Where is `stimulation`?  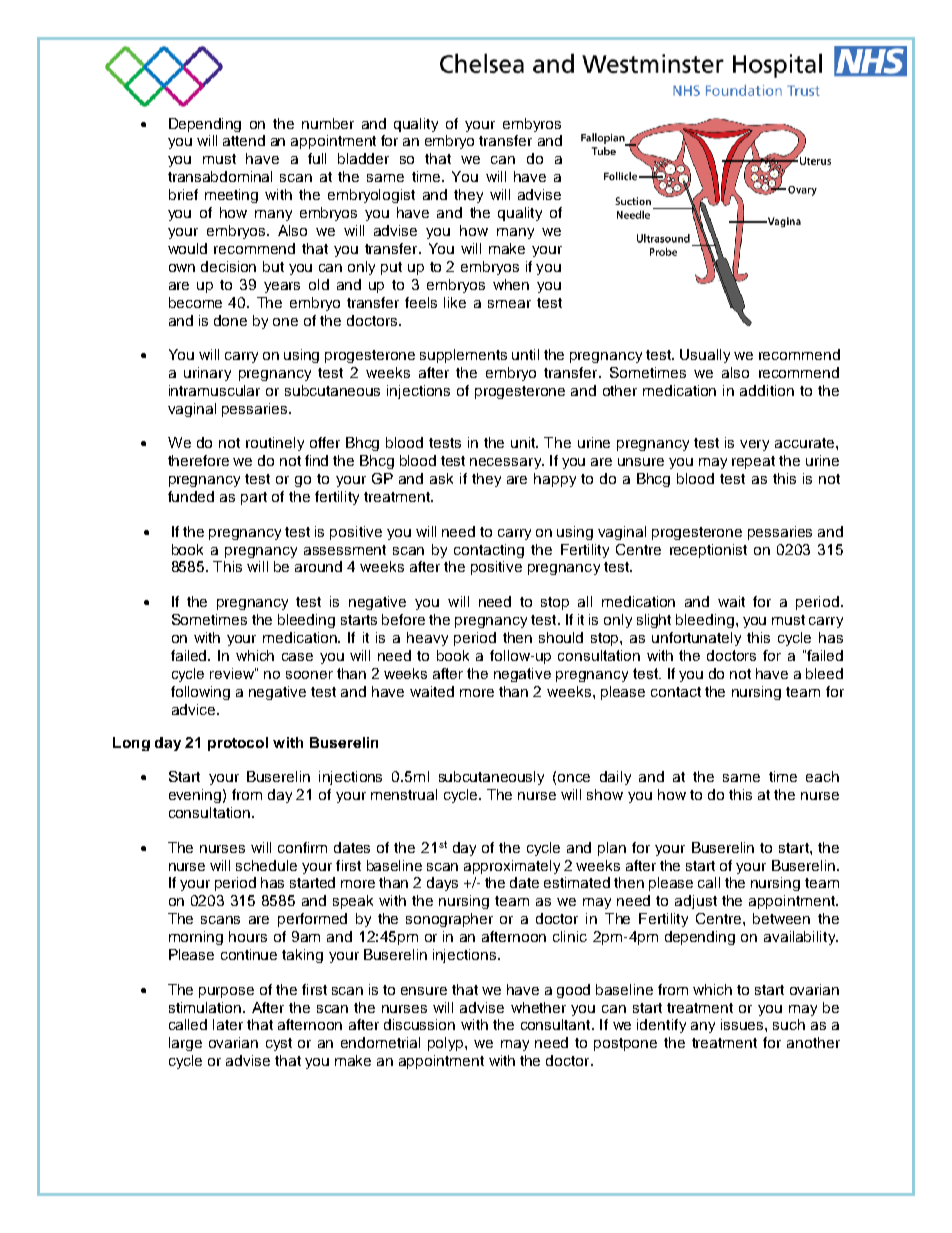
stimulation is located at coordinates (206, 1007).
